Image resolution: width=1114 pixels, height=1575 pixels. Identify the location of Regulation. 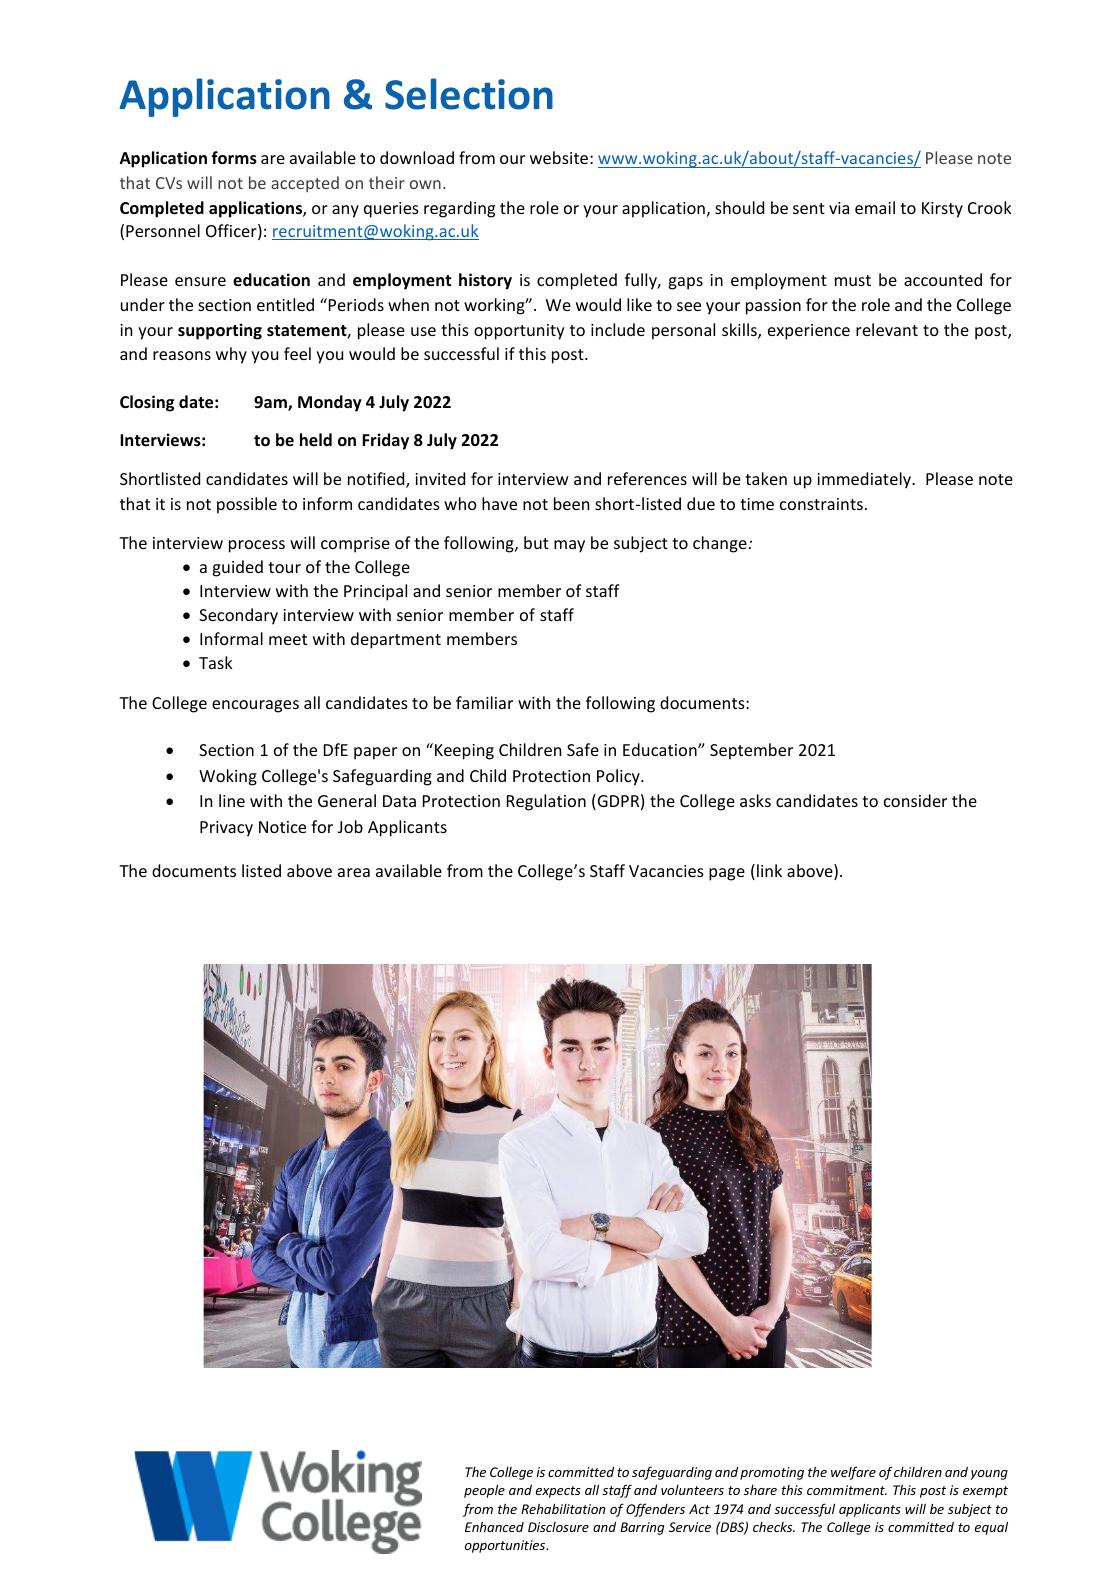
(546, 802).
